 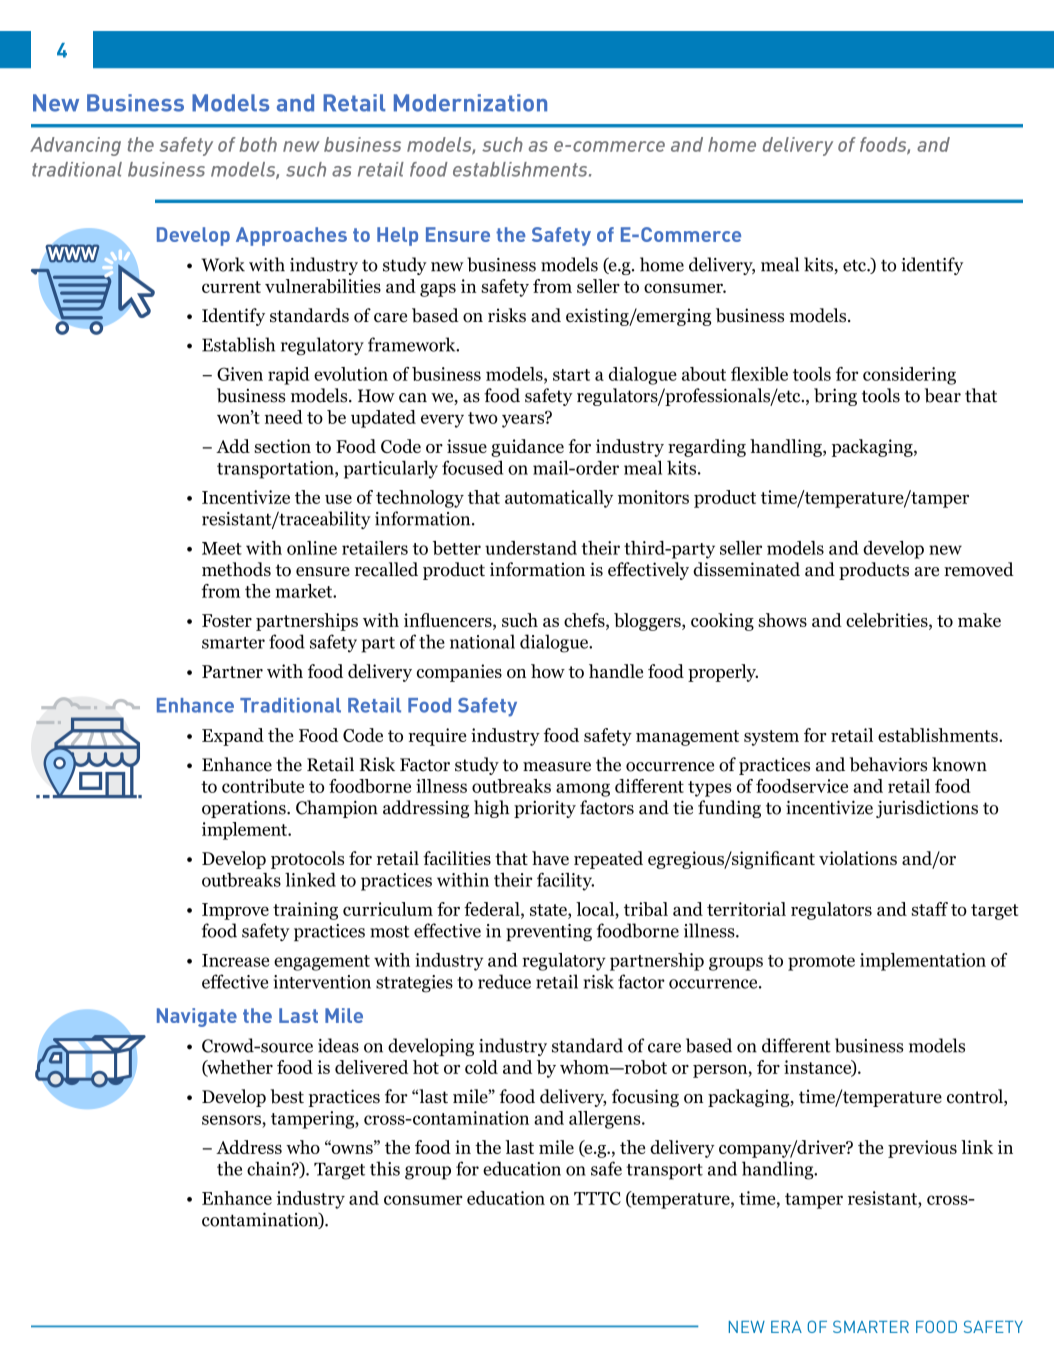 What do you see at coordinates (888, 621) in the screenshot?
I see `celebrities` at bounding box center [888, 621].
